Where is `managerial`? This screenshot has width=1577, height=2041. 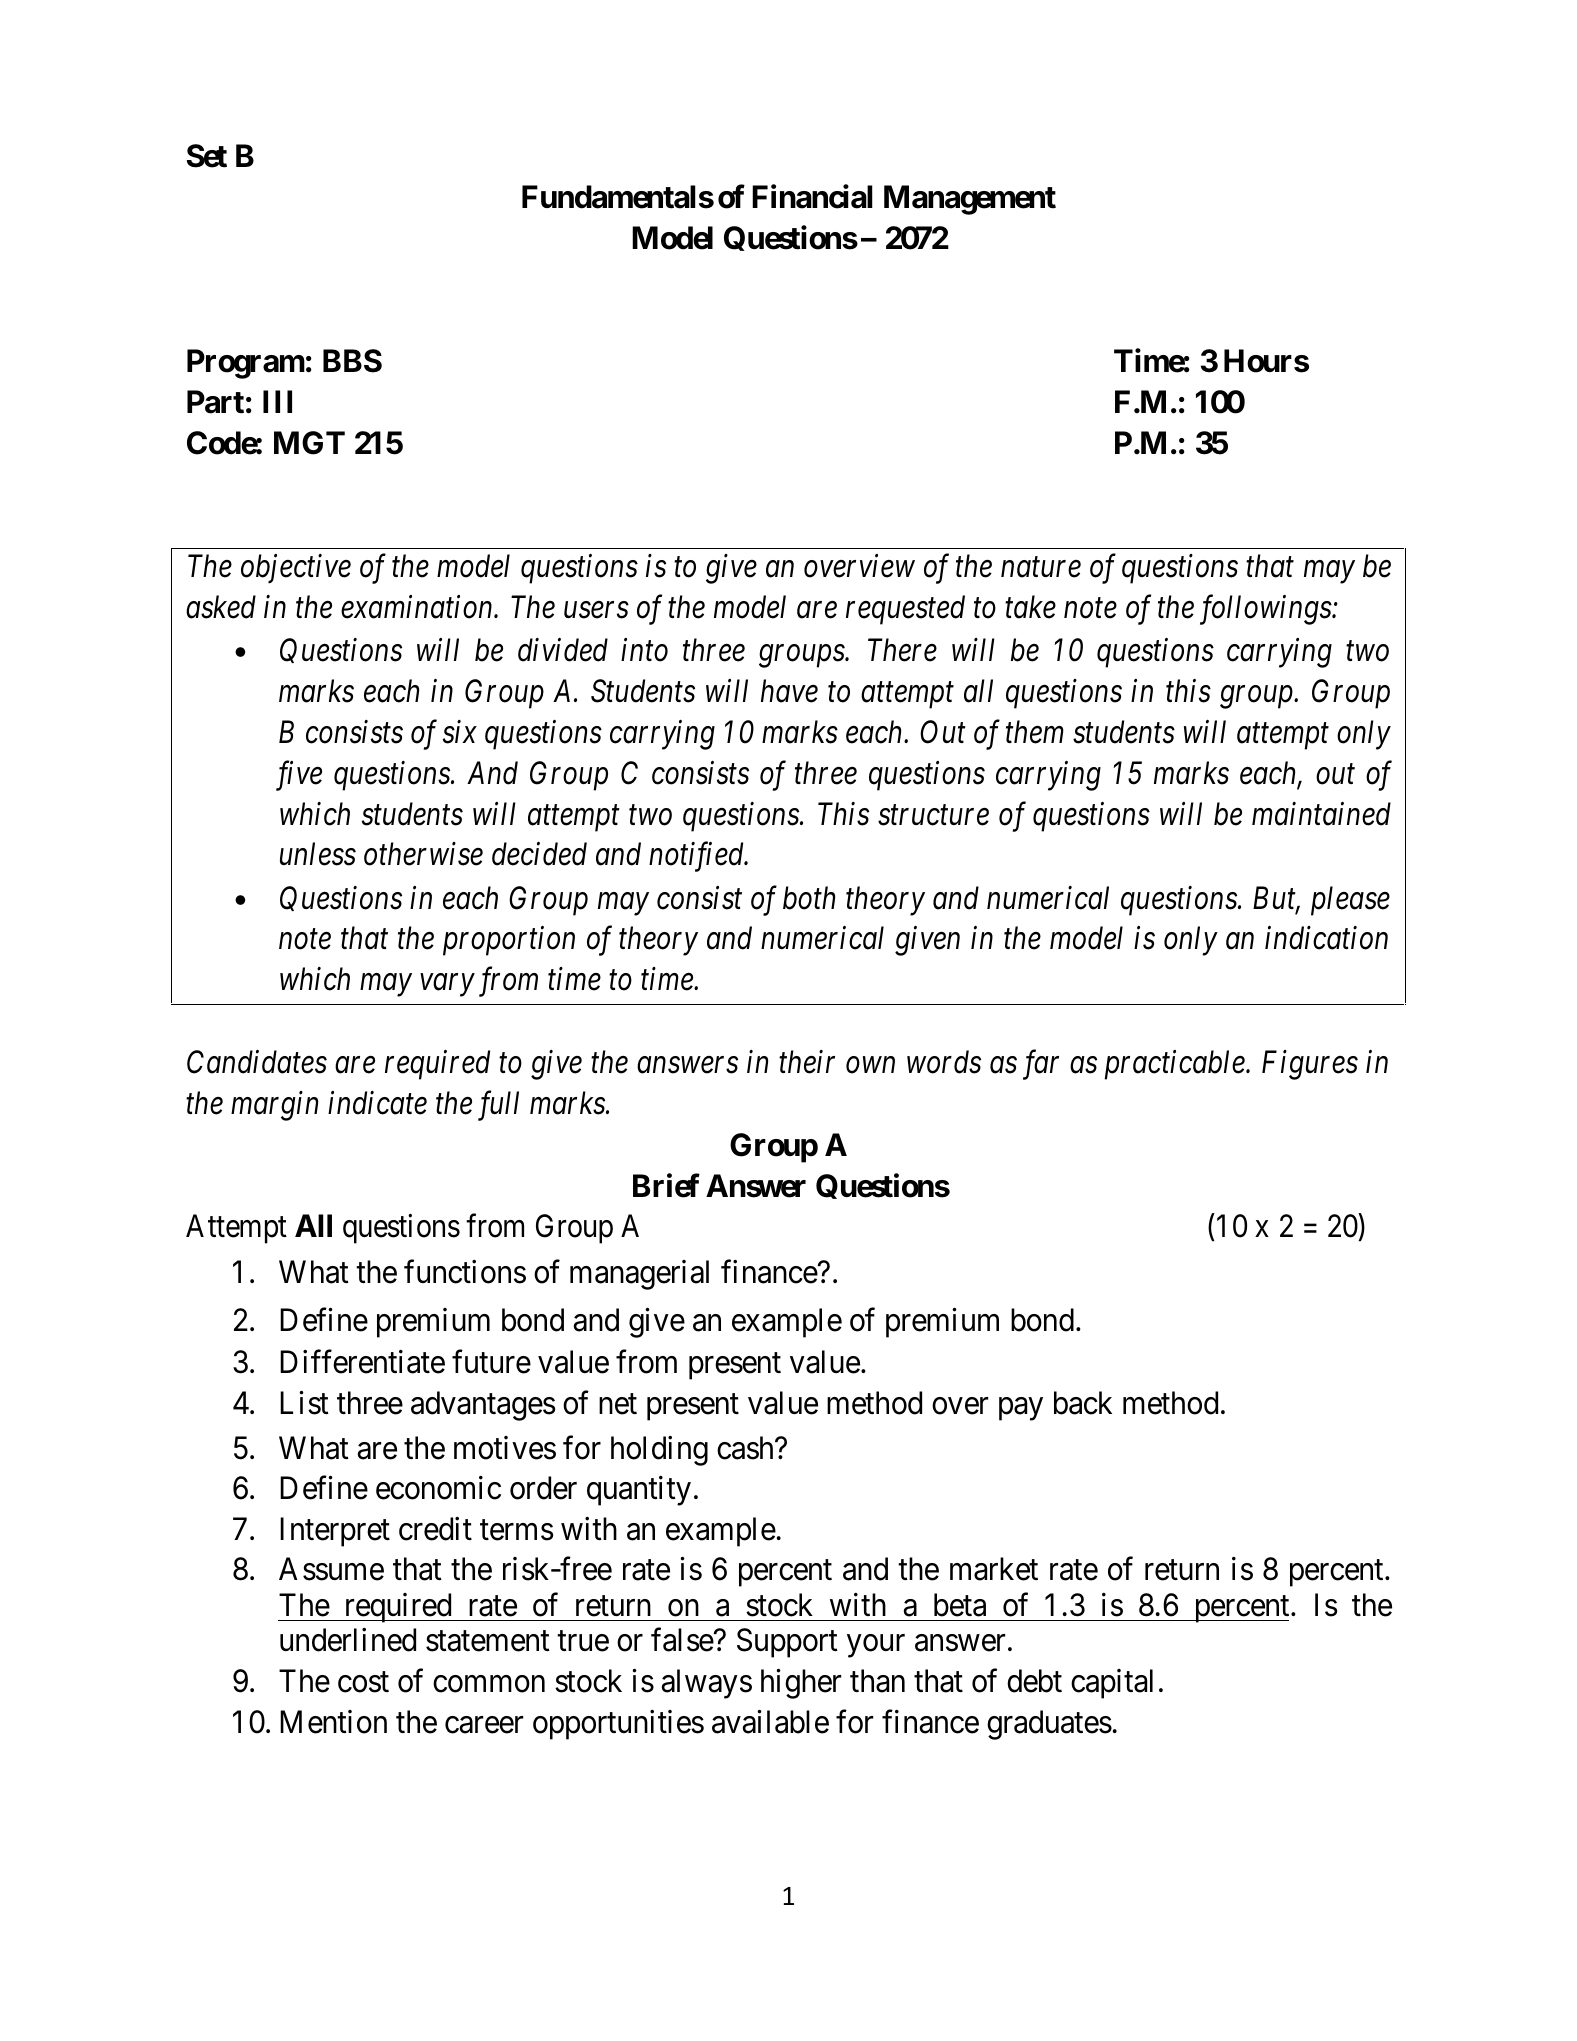 managerial is located at coordinates (639, 1275).
